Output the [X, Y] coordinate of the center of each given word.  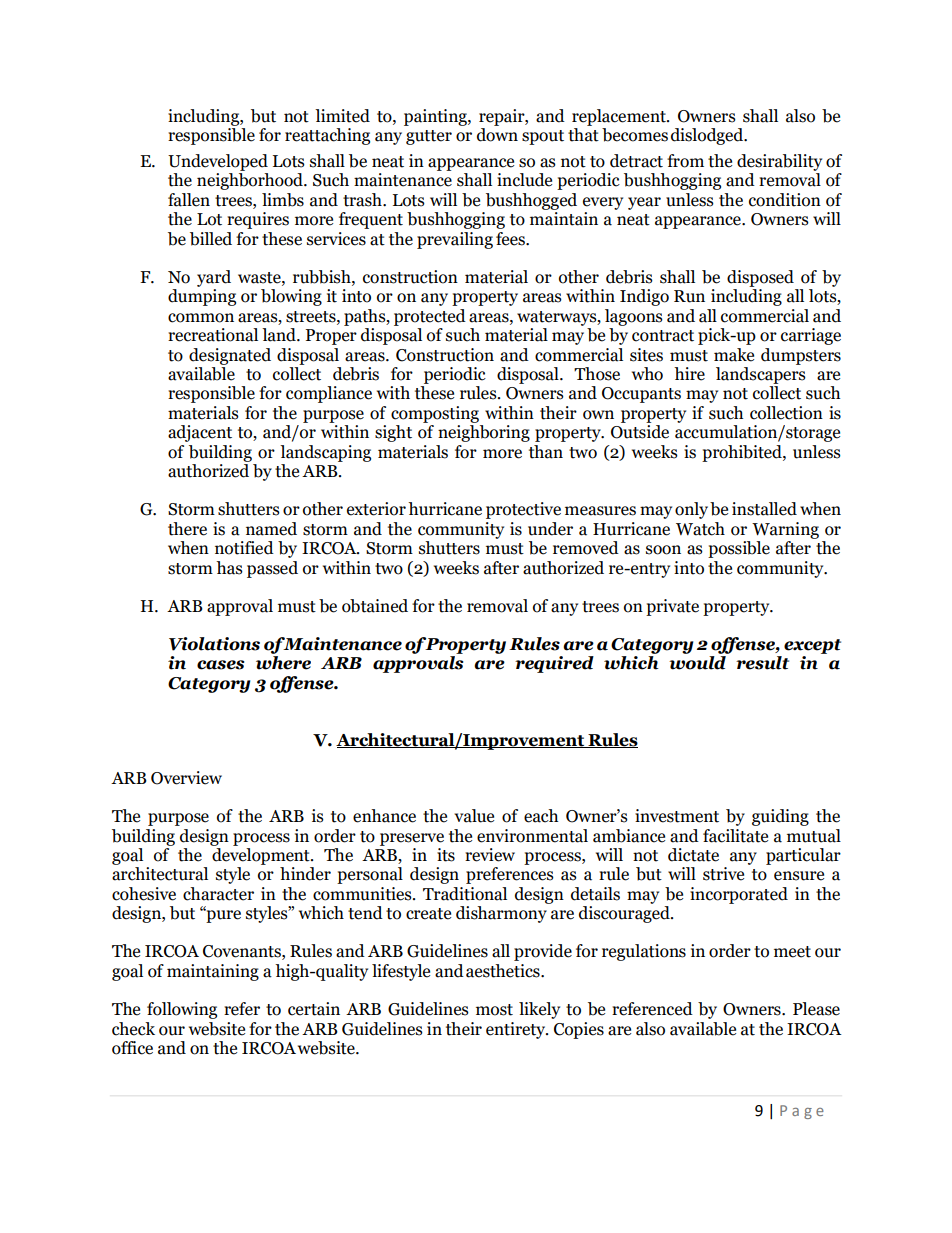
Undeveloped [218, 162]
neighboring [484, 433]
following [182, 1010]
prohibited [743, 453]
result [762, 663]
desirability [779, 162]
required [554, 664]
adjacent [200, 433]
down [497, 135]
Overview [186, 778]
